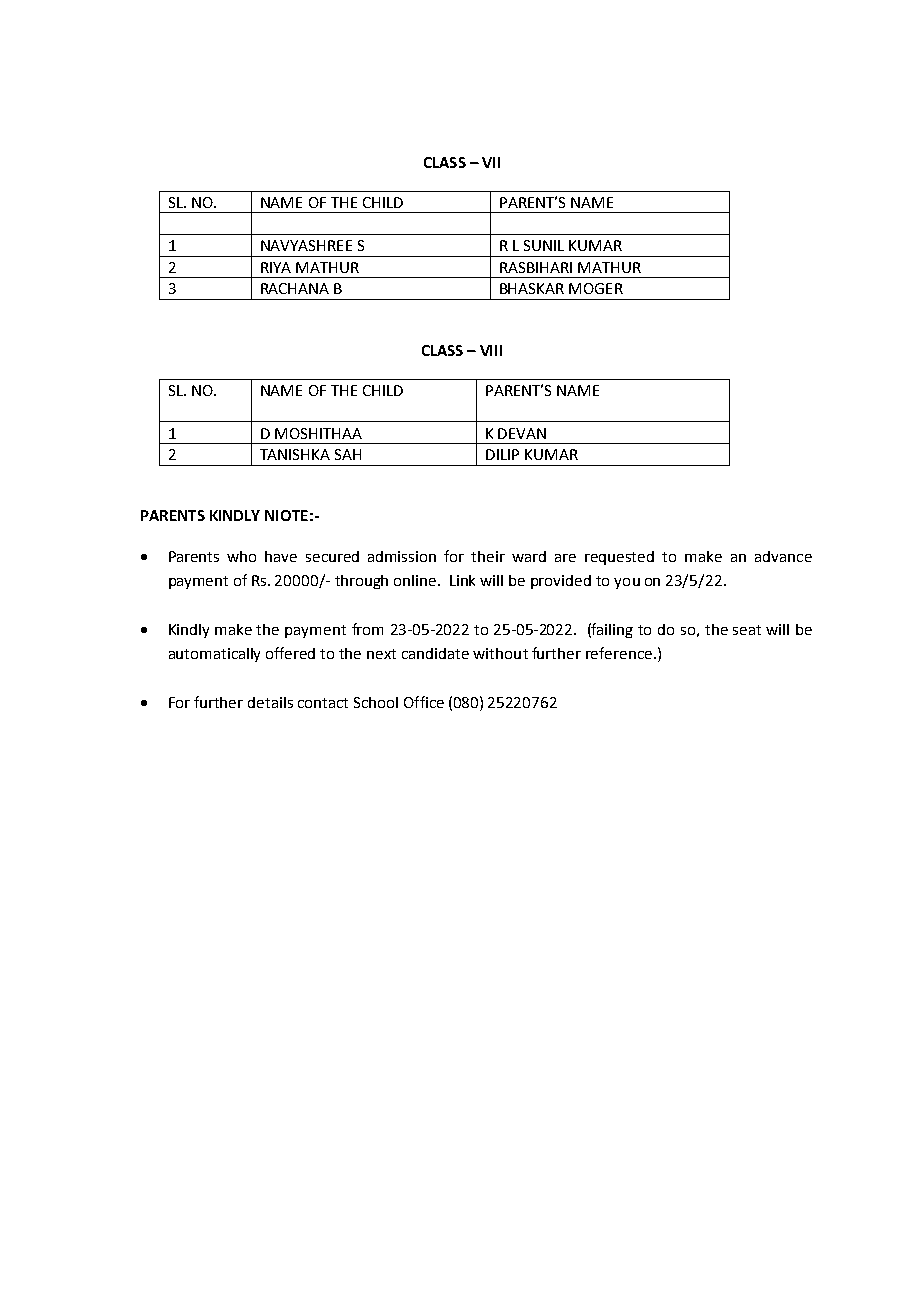 The width and height of the screenshot is (924, 1308). I want to click on requested, so click(619, 558).
